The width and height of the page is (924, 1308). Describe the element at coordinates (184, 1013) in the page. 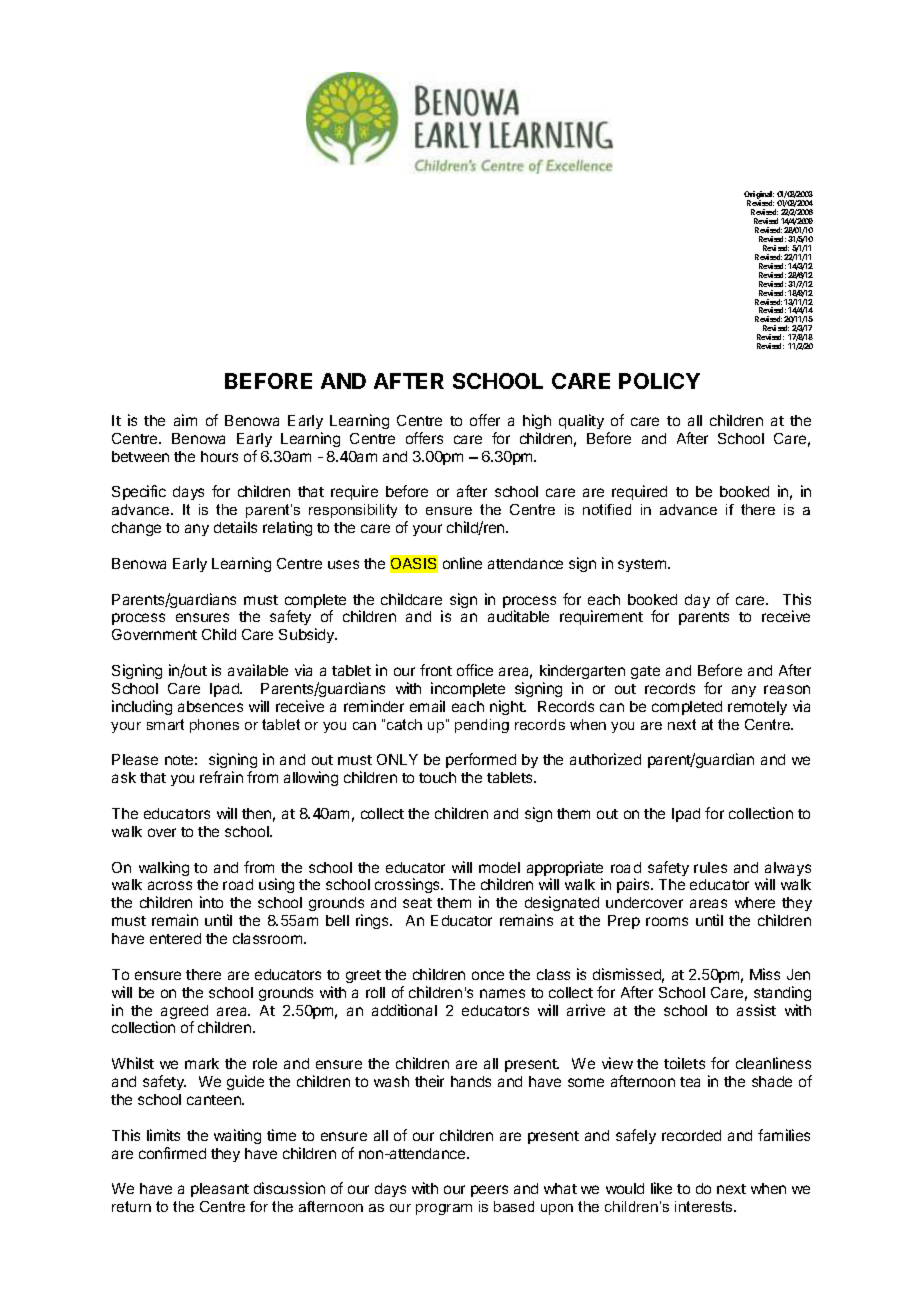

I see `agreed` at that location.
